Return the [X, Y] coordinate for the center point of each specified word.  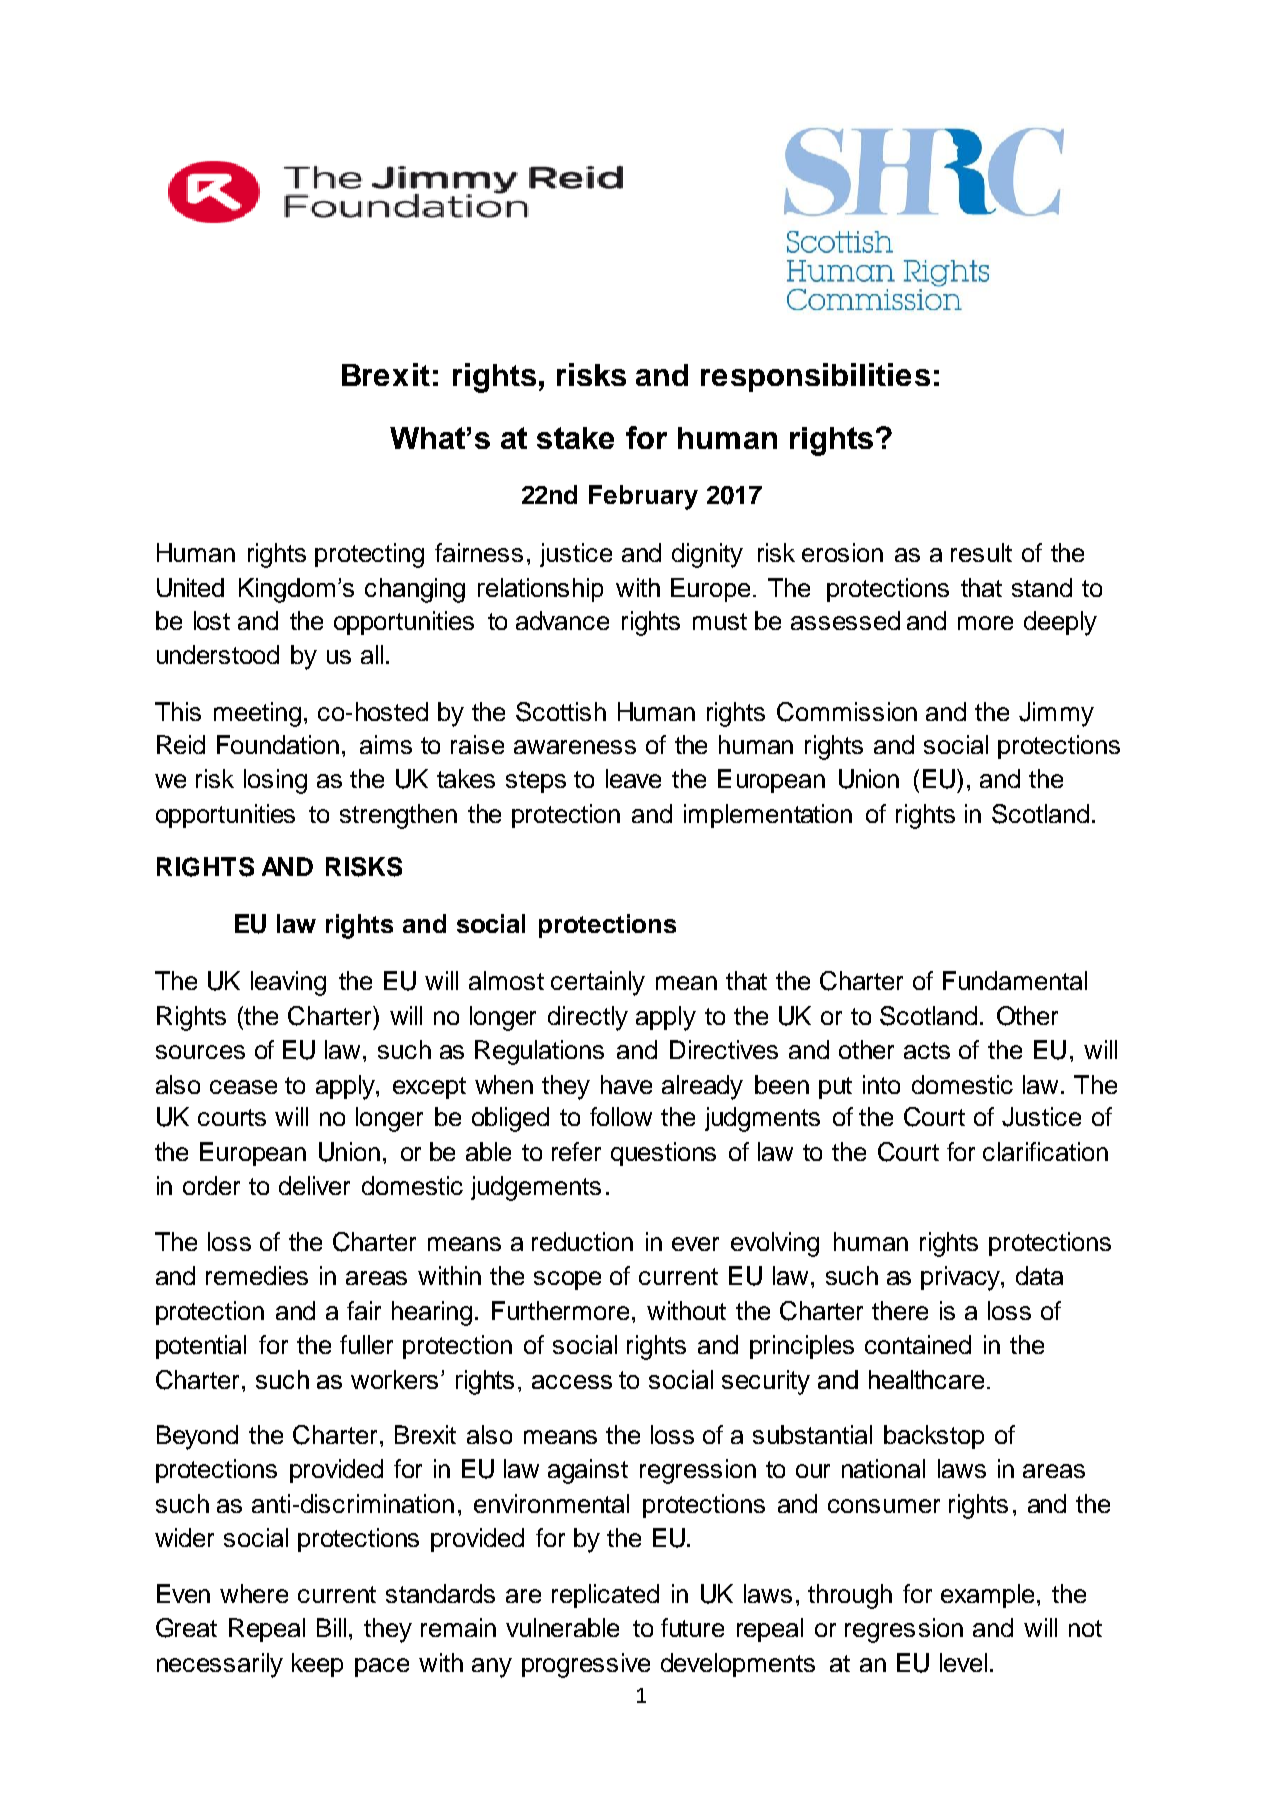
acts [927, 1050]
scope [567, 1280]
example [987, 1596]
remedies [257, 1275]
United [190, 587]
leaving [288, 983]
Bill [331, 1627]
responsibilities [815, 377]
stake [575, 438]
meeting [257, 714]
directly [588, 1018]
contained [918, 1344]
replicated [605, 1596]
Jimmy [1056, 714]
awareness [575, 747]
